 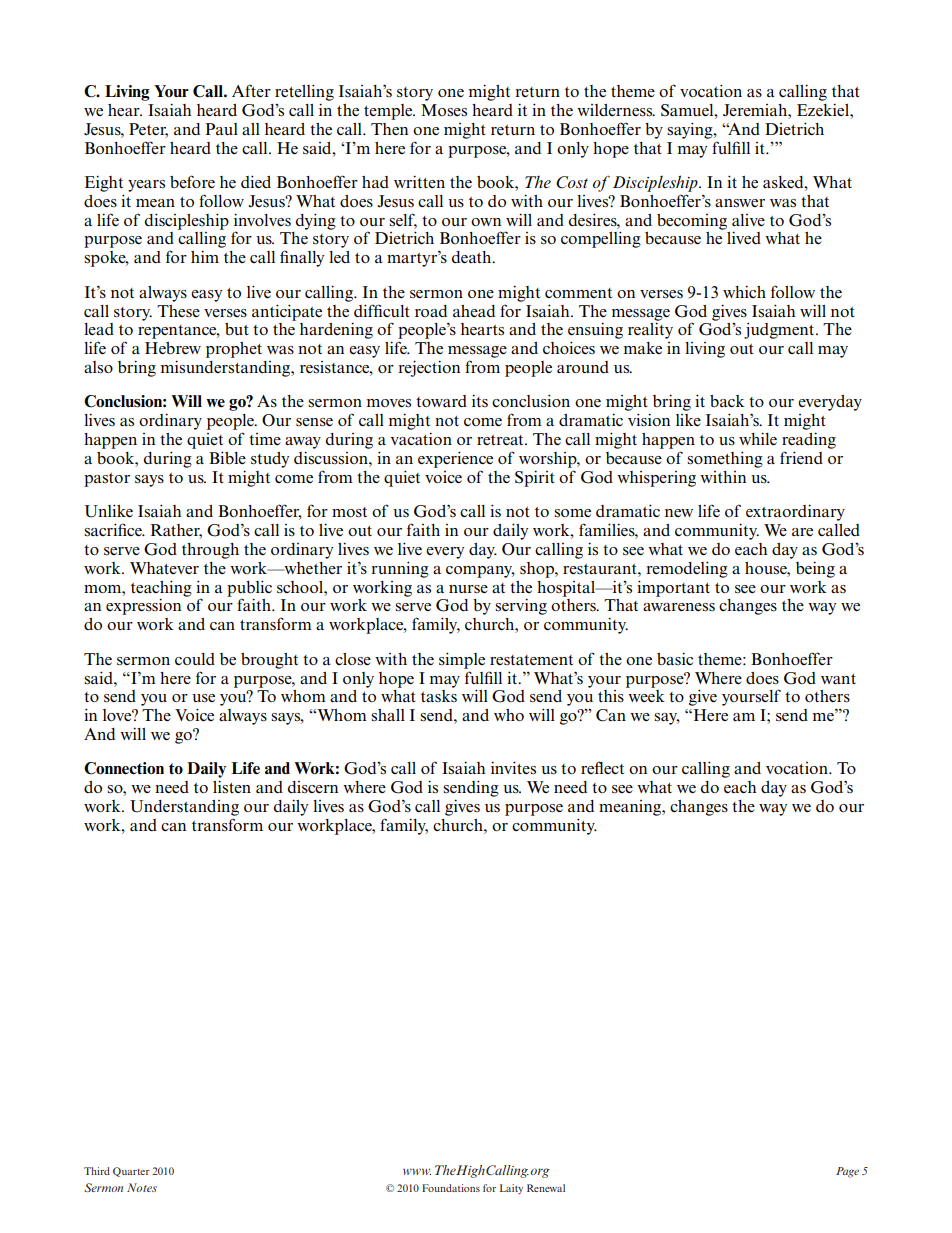 What do you see at coordinates (474, 311) in the screenshot?
I see `ahead` at bounding box center [474, 311].
